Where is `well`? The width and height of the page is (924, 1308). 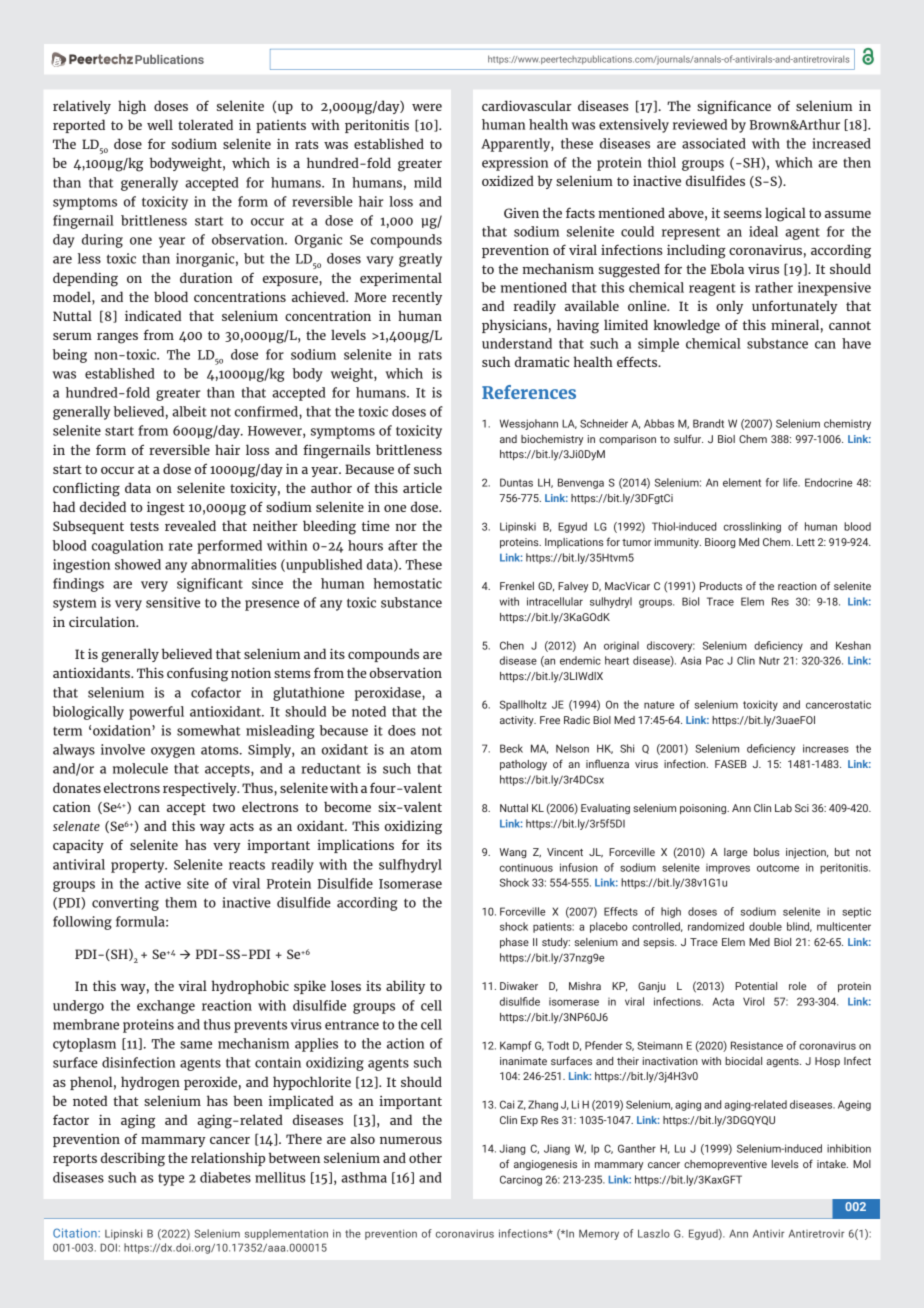
well is located at coordinates (160, 124).
